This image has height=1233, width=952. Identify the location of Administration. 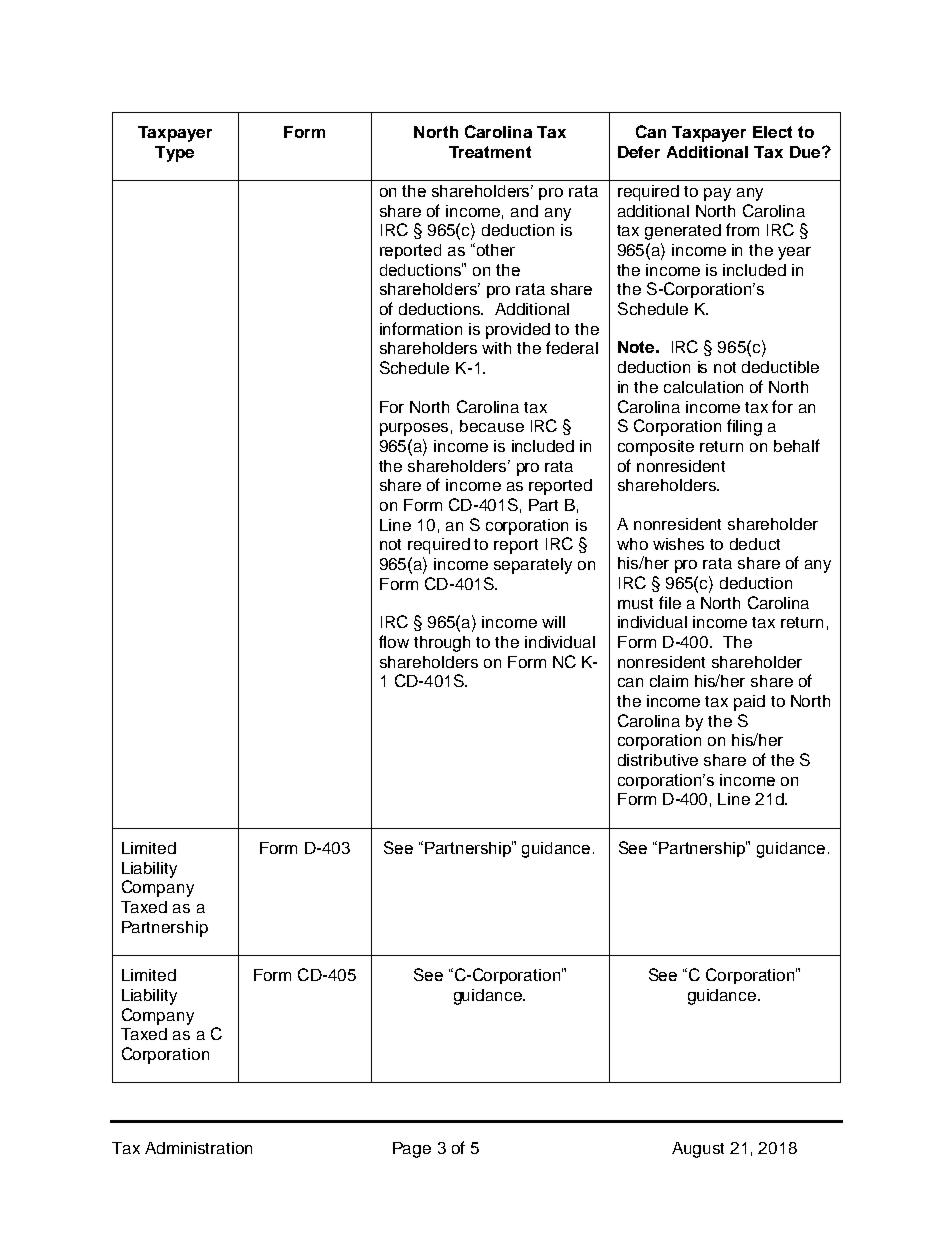
(198, 1148).
